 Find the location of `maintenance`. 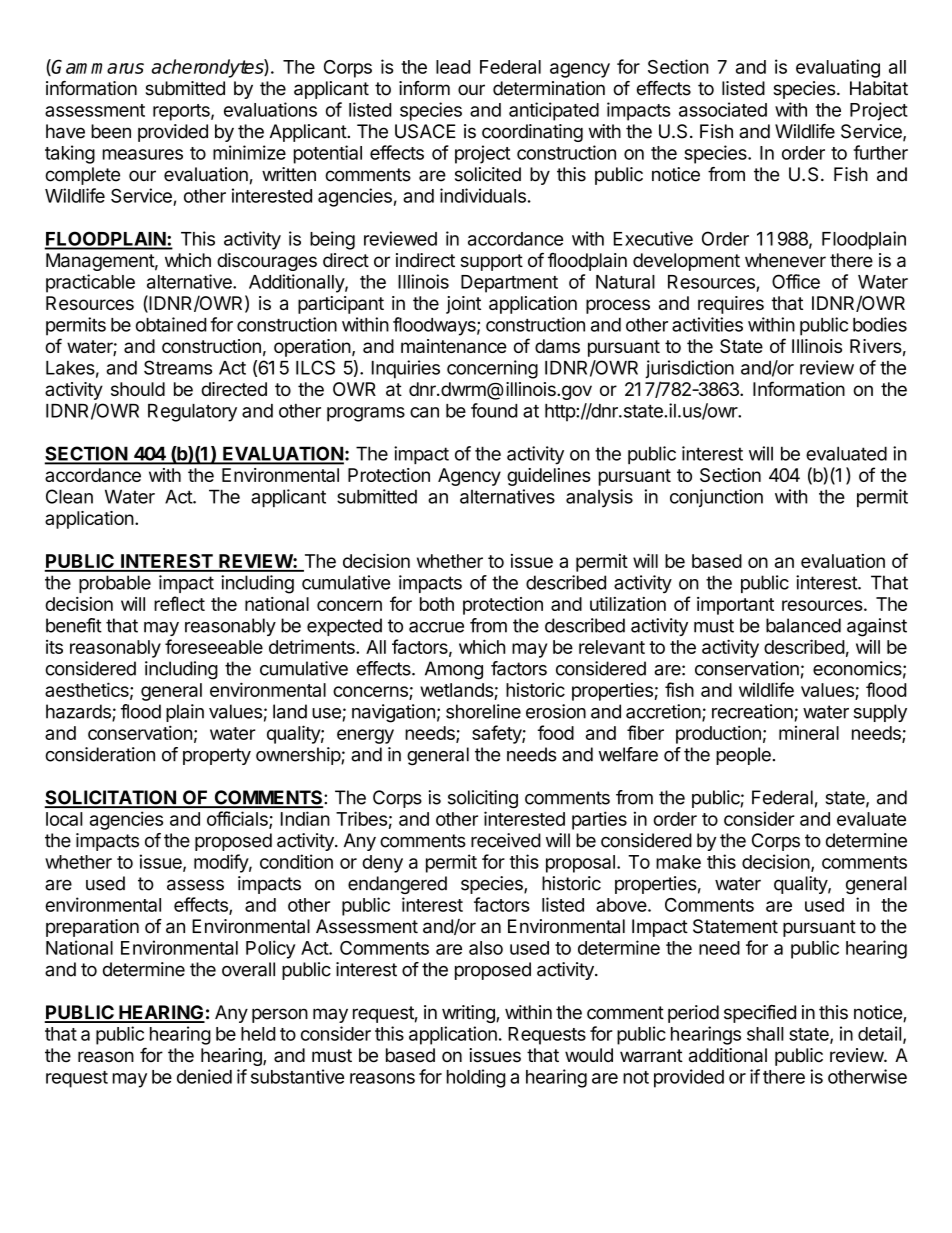

maintenance is located at coordinates (454, 346).
